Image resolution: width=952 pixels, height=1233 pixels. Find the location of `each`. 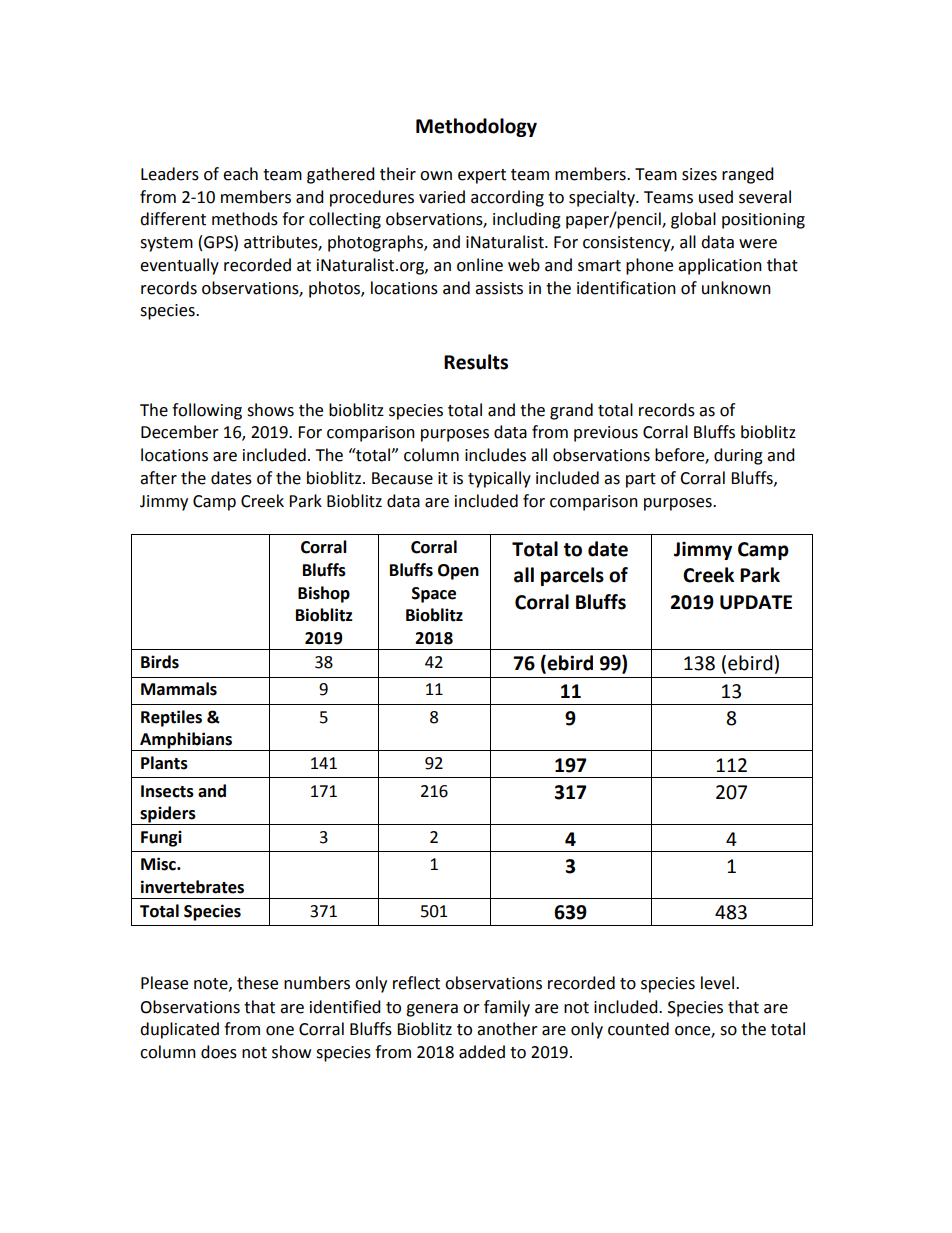

each is located at coordinates (240, 174).
